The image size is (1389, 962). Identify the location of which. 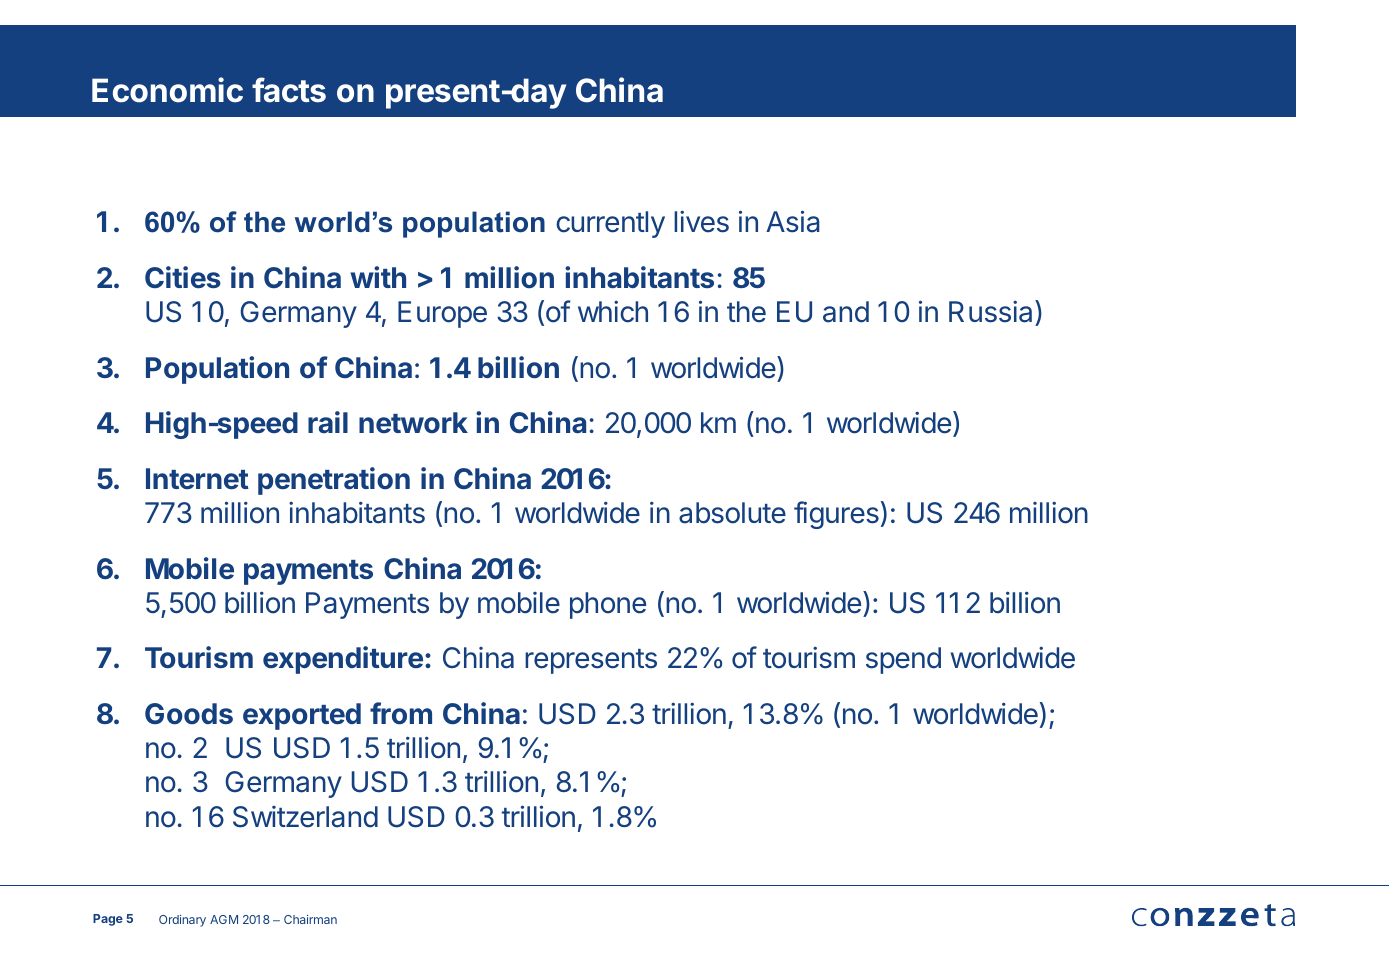
(613, 312).
